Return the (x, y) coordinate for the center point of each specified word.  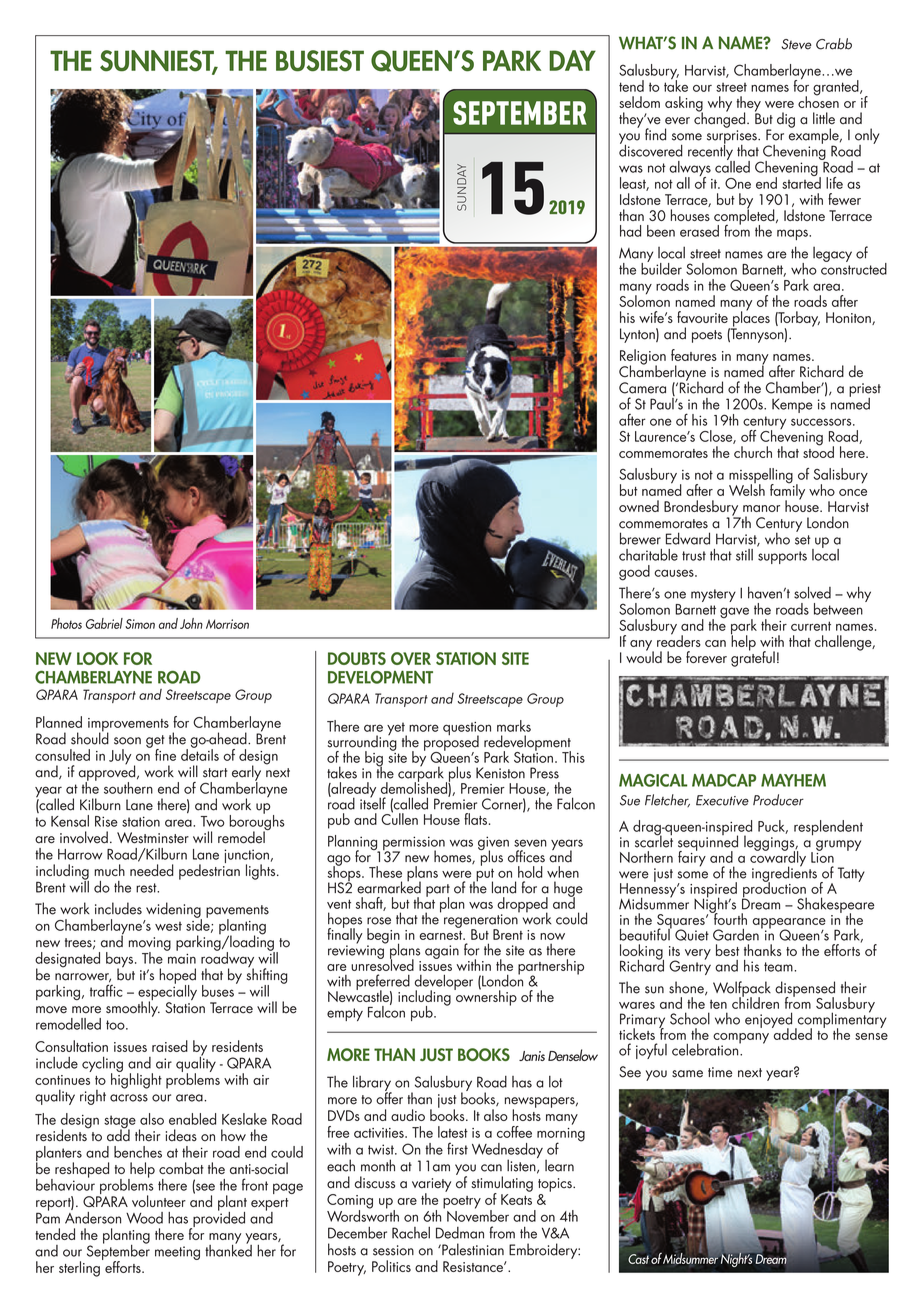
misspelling (761, 477)
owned (639, 506)
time (720, 1072)
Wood (144, 1218)
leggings (770, 843)
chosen (818, 101)
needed (152, 870)
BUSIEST (320, 61)
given (493, 844)
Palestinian (472, 1249)
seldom (639, 102)
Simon (140, 624)
